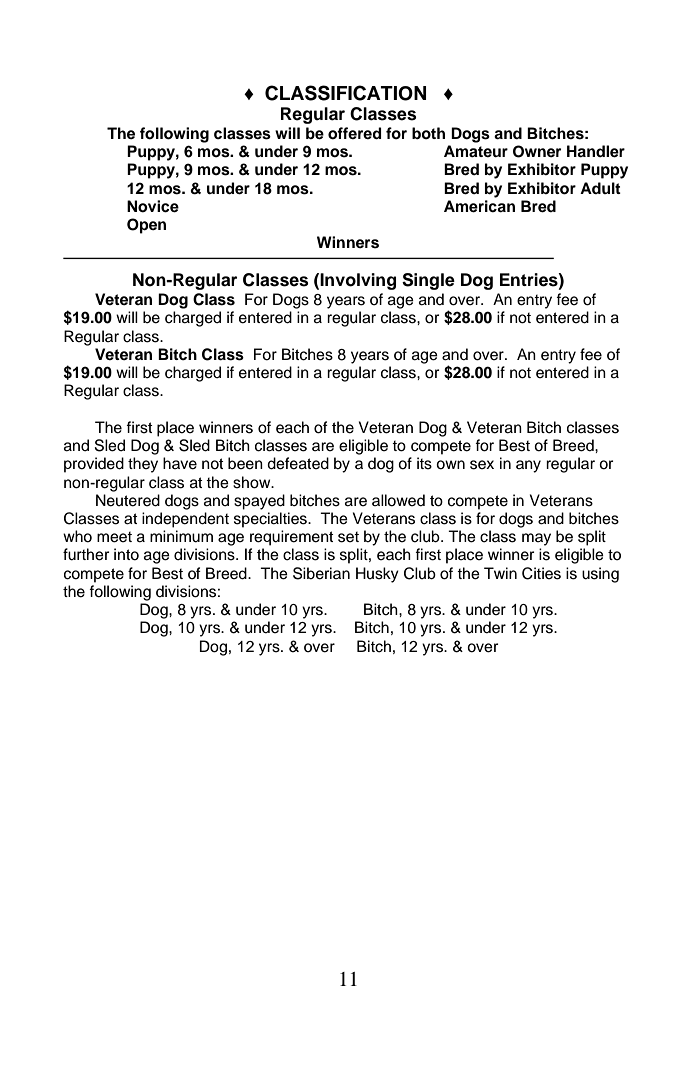 This screenshot has width=697, height=1078. Describe the element at coordinates (424, 463) in the screenshot. I see `its` at that location.
